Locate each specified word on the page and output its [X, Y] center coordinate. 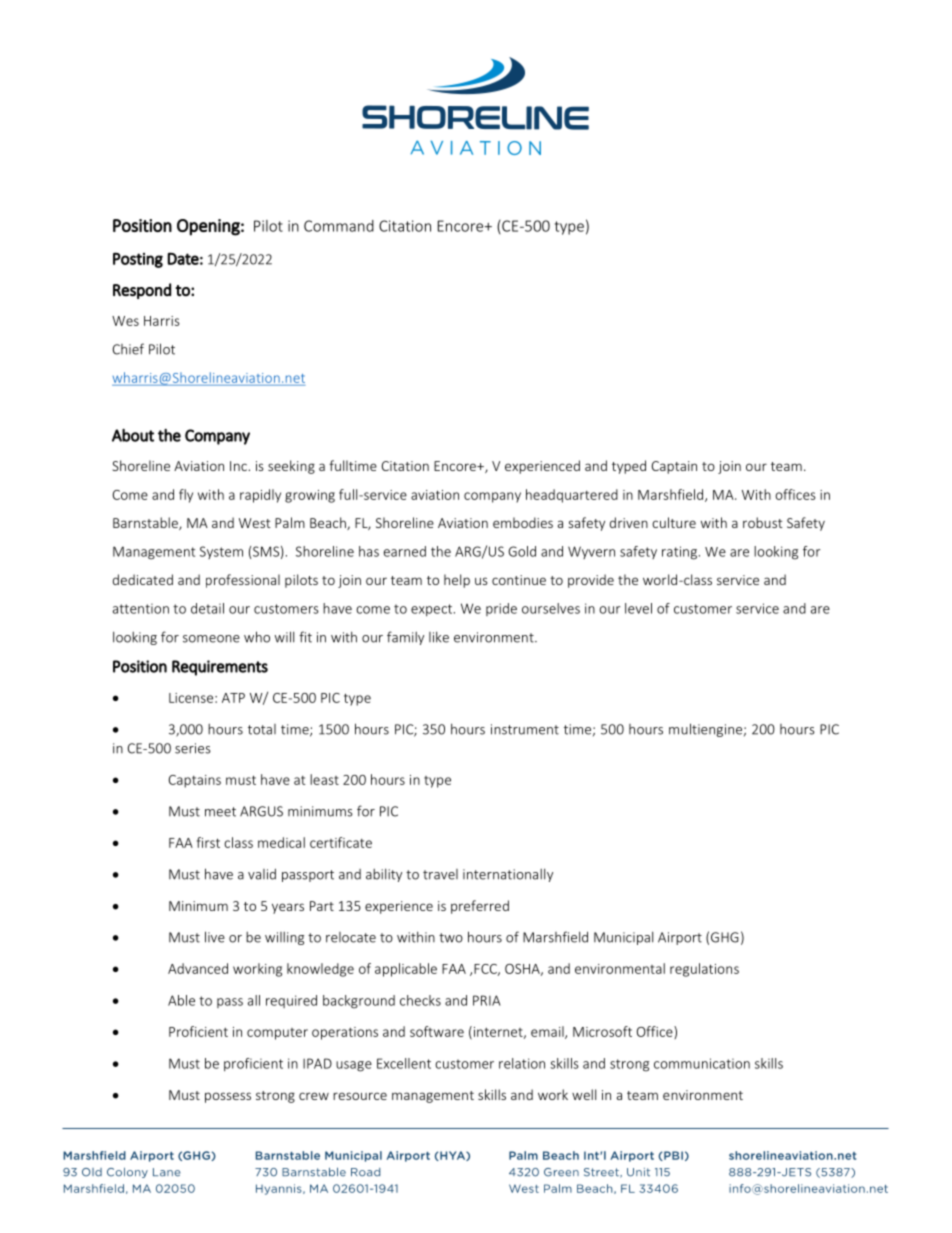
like [439, 637]
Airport [680, 938]
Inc [239, 466]
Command [339, 226]
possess [228, 1097]
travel [440, 874]
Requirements [220, 668]
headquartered [572, 496]
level [638, 608]
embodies [523, 522]
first [208, 842]
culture [674, 522]
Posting [138, 260]
